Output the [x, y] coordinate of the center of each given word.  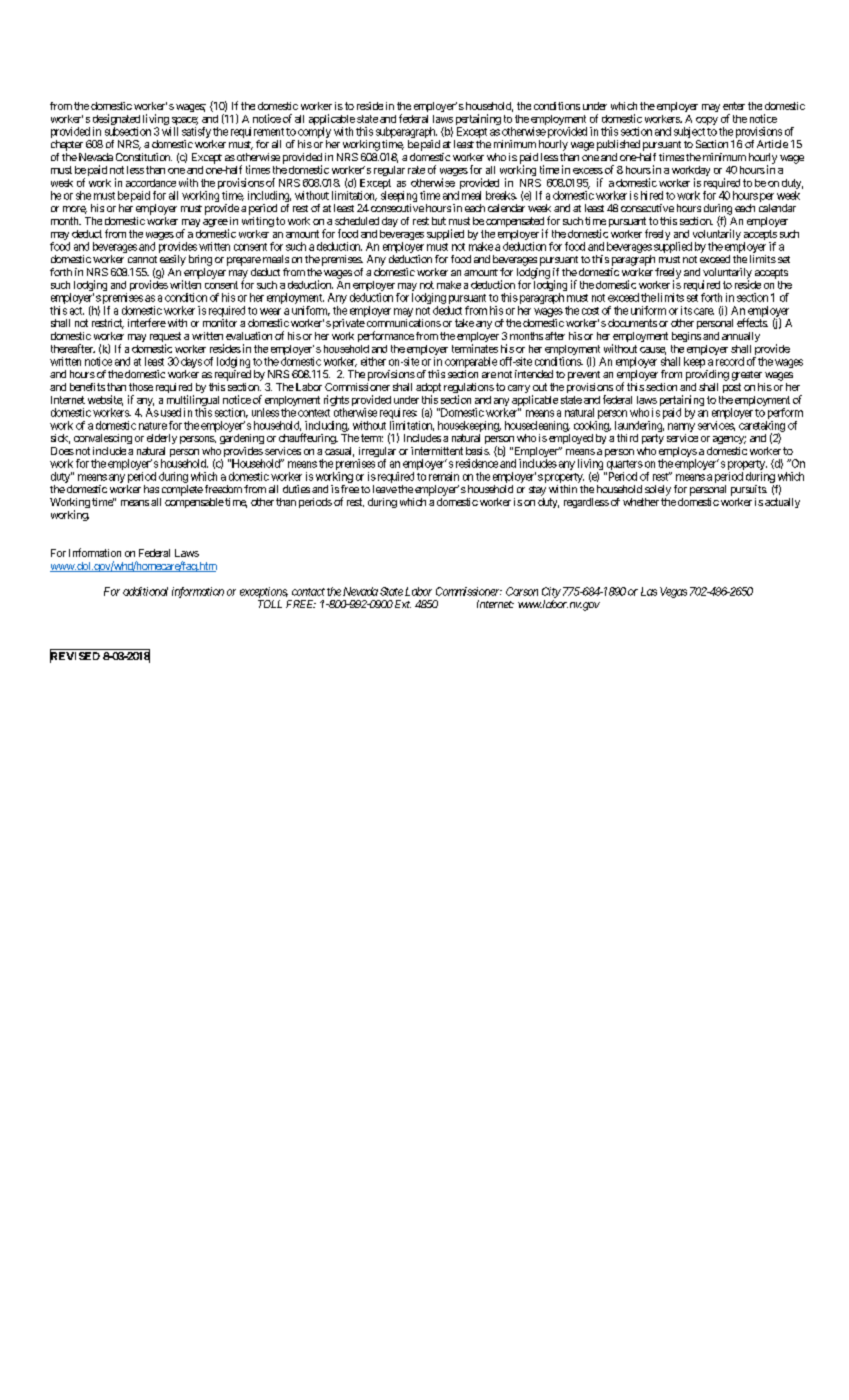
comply [314, 132]
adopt [428, 389]
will [170, 131]
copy [707, 121]
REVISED [75, 656]
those [141, 387]
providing [707, 375]
